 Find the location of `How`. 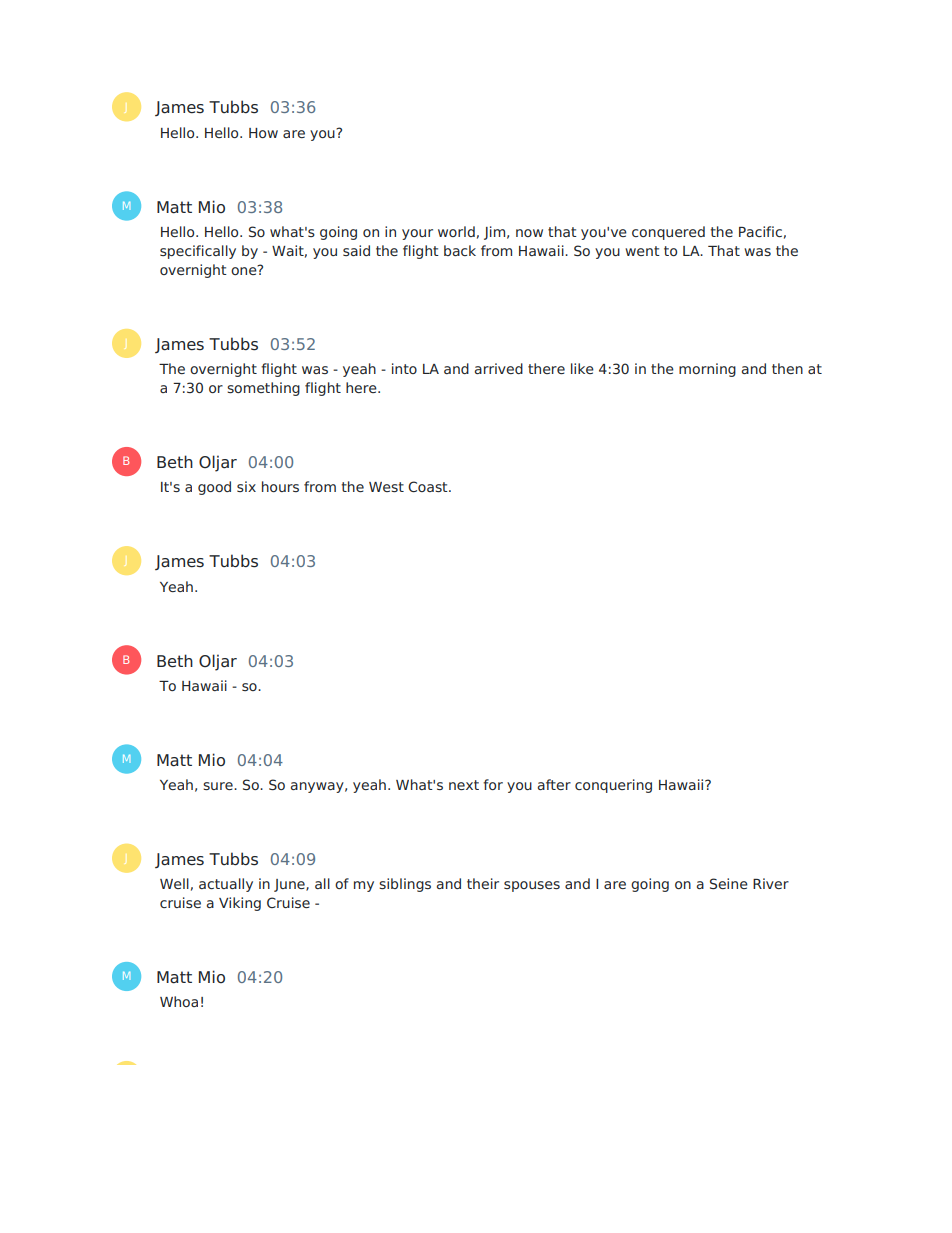

How is located at coordinates (263, 133).
